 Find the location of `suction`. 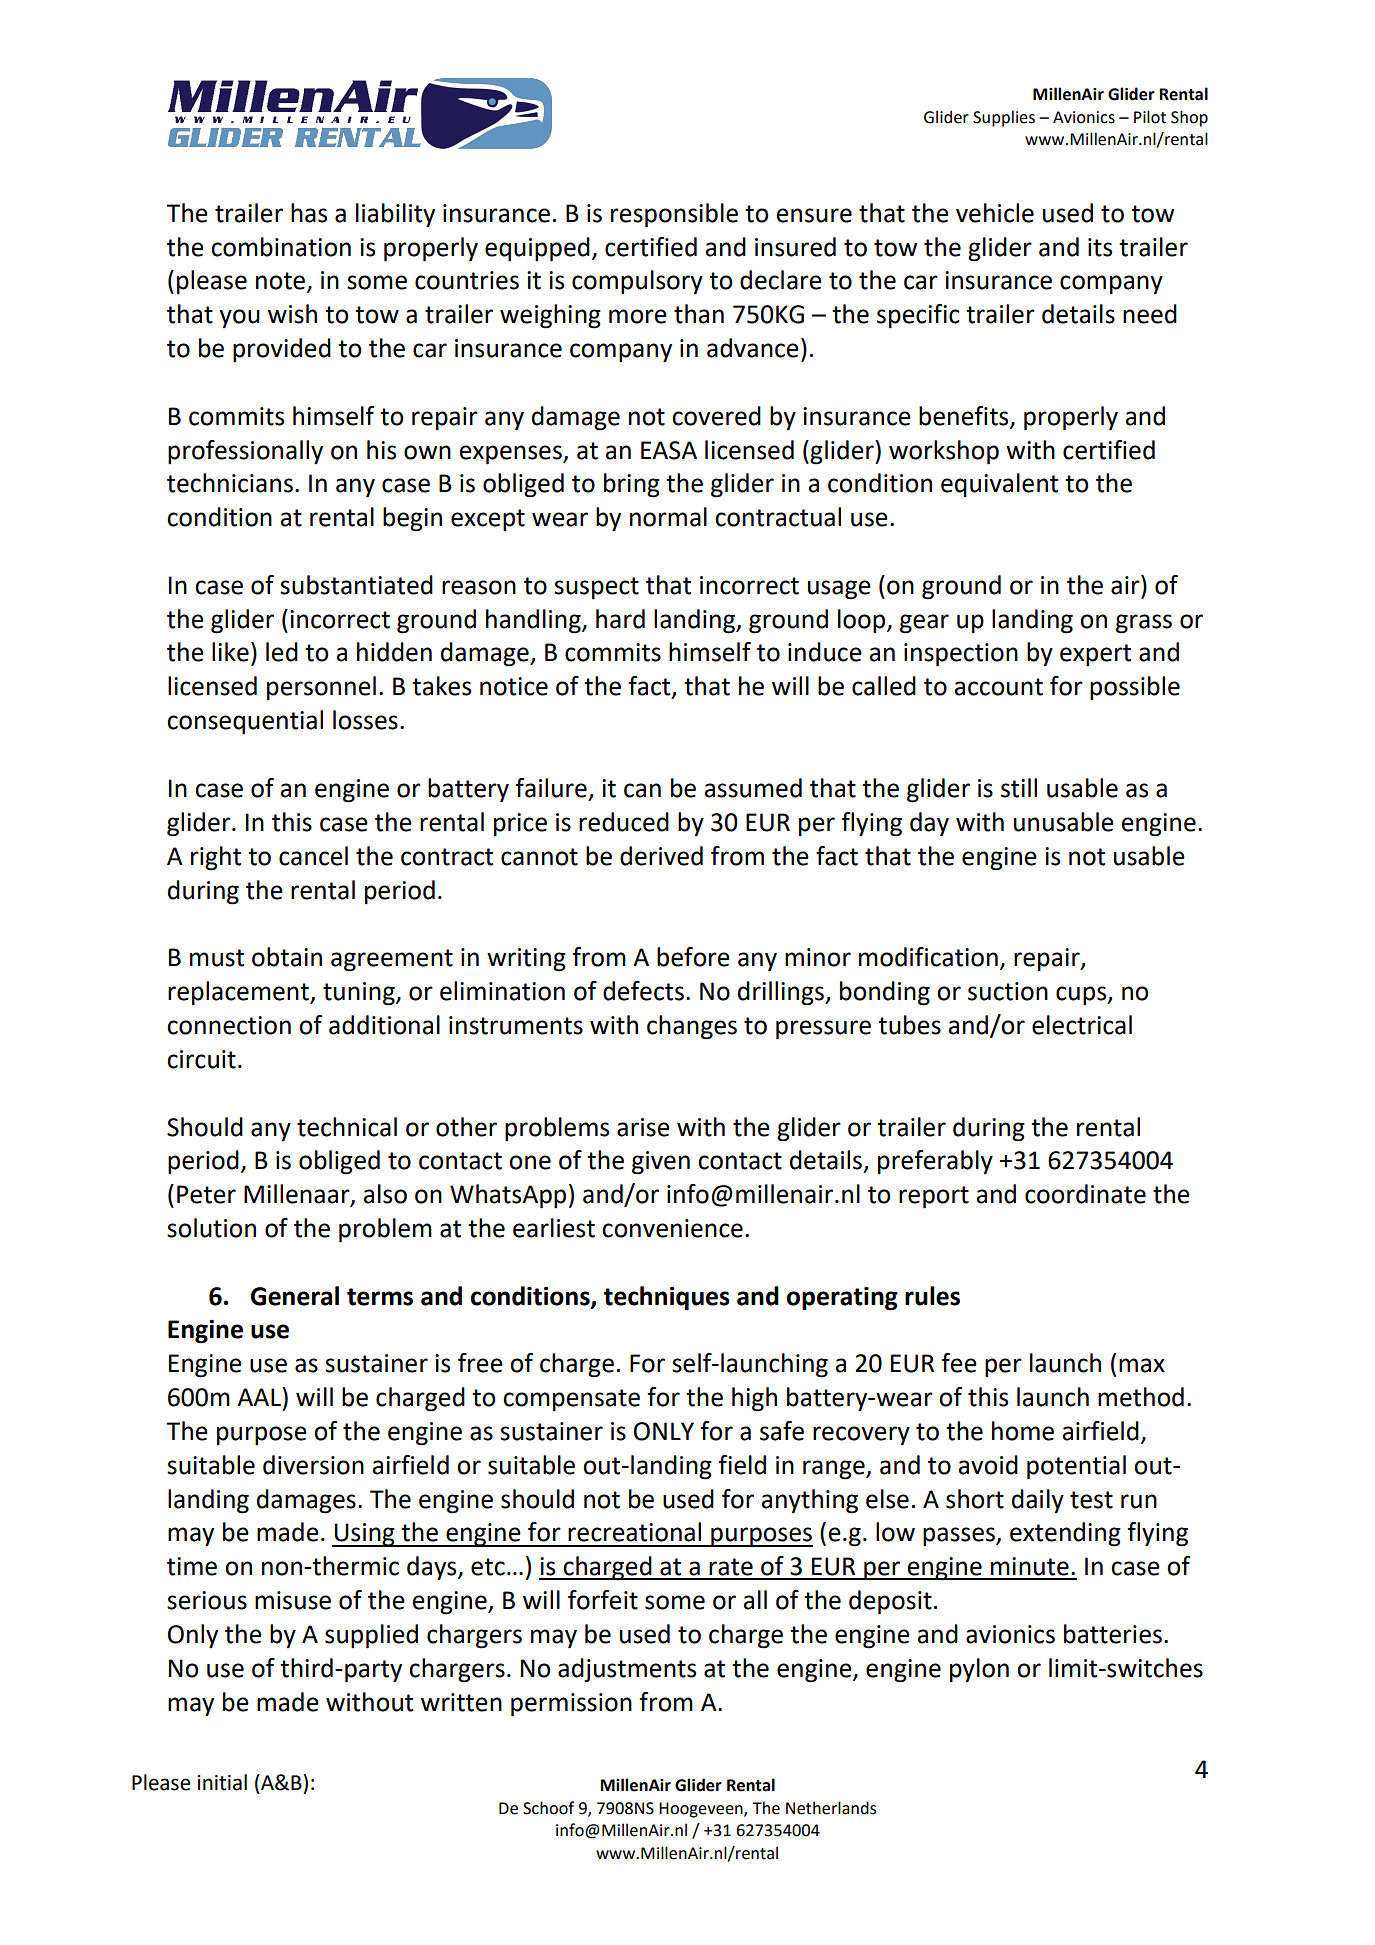

suction is located at coordinates (1008, 991).
